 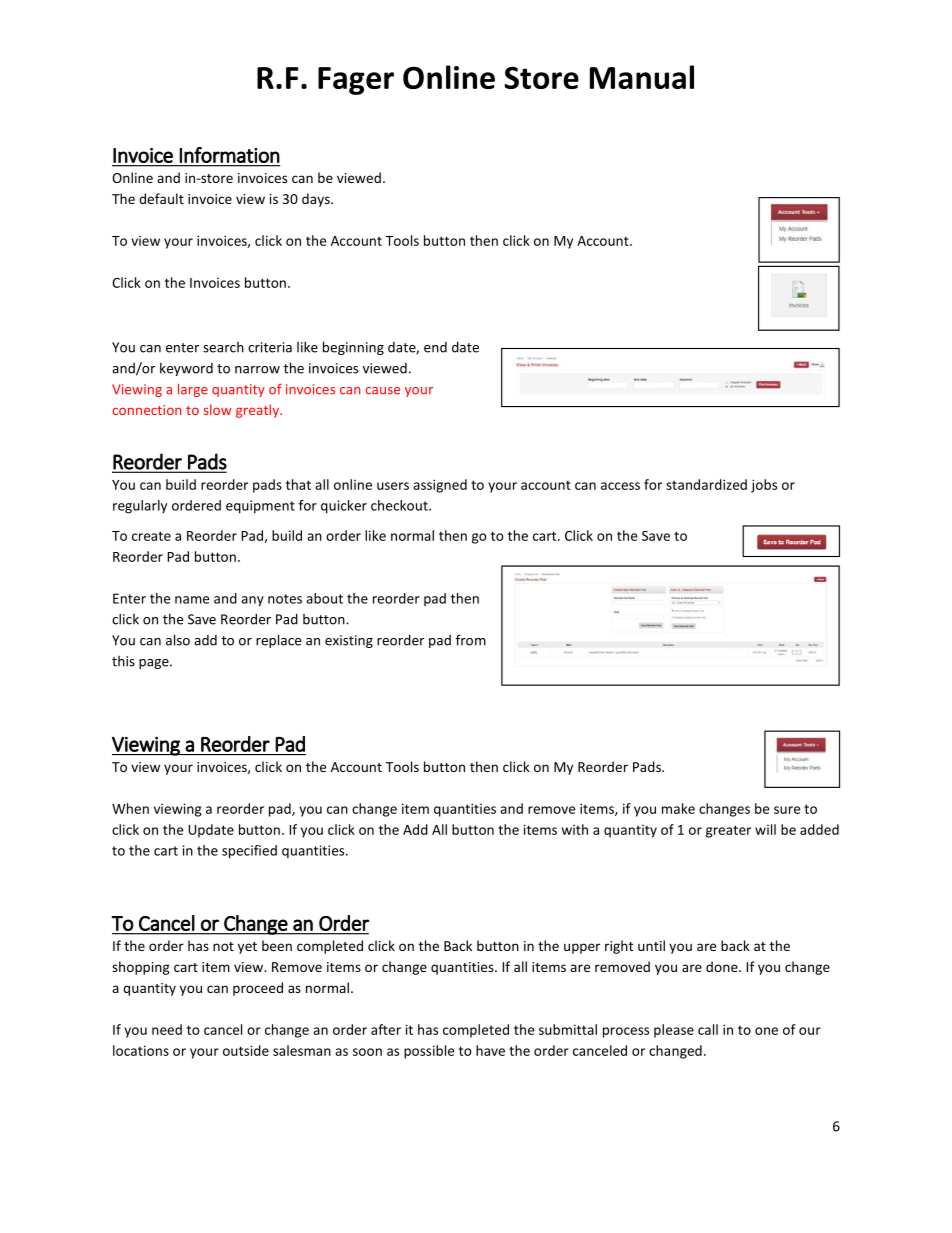 I want to click on search, so click(x=223, y=347).
